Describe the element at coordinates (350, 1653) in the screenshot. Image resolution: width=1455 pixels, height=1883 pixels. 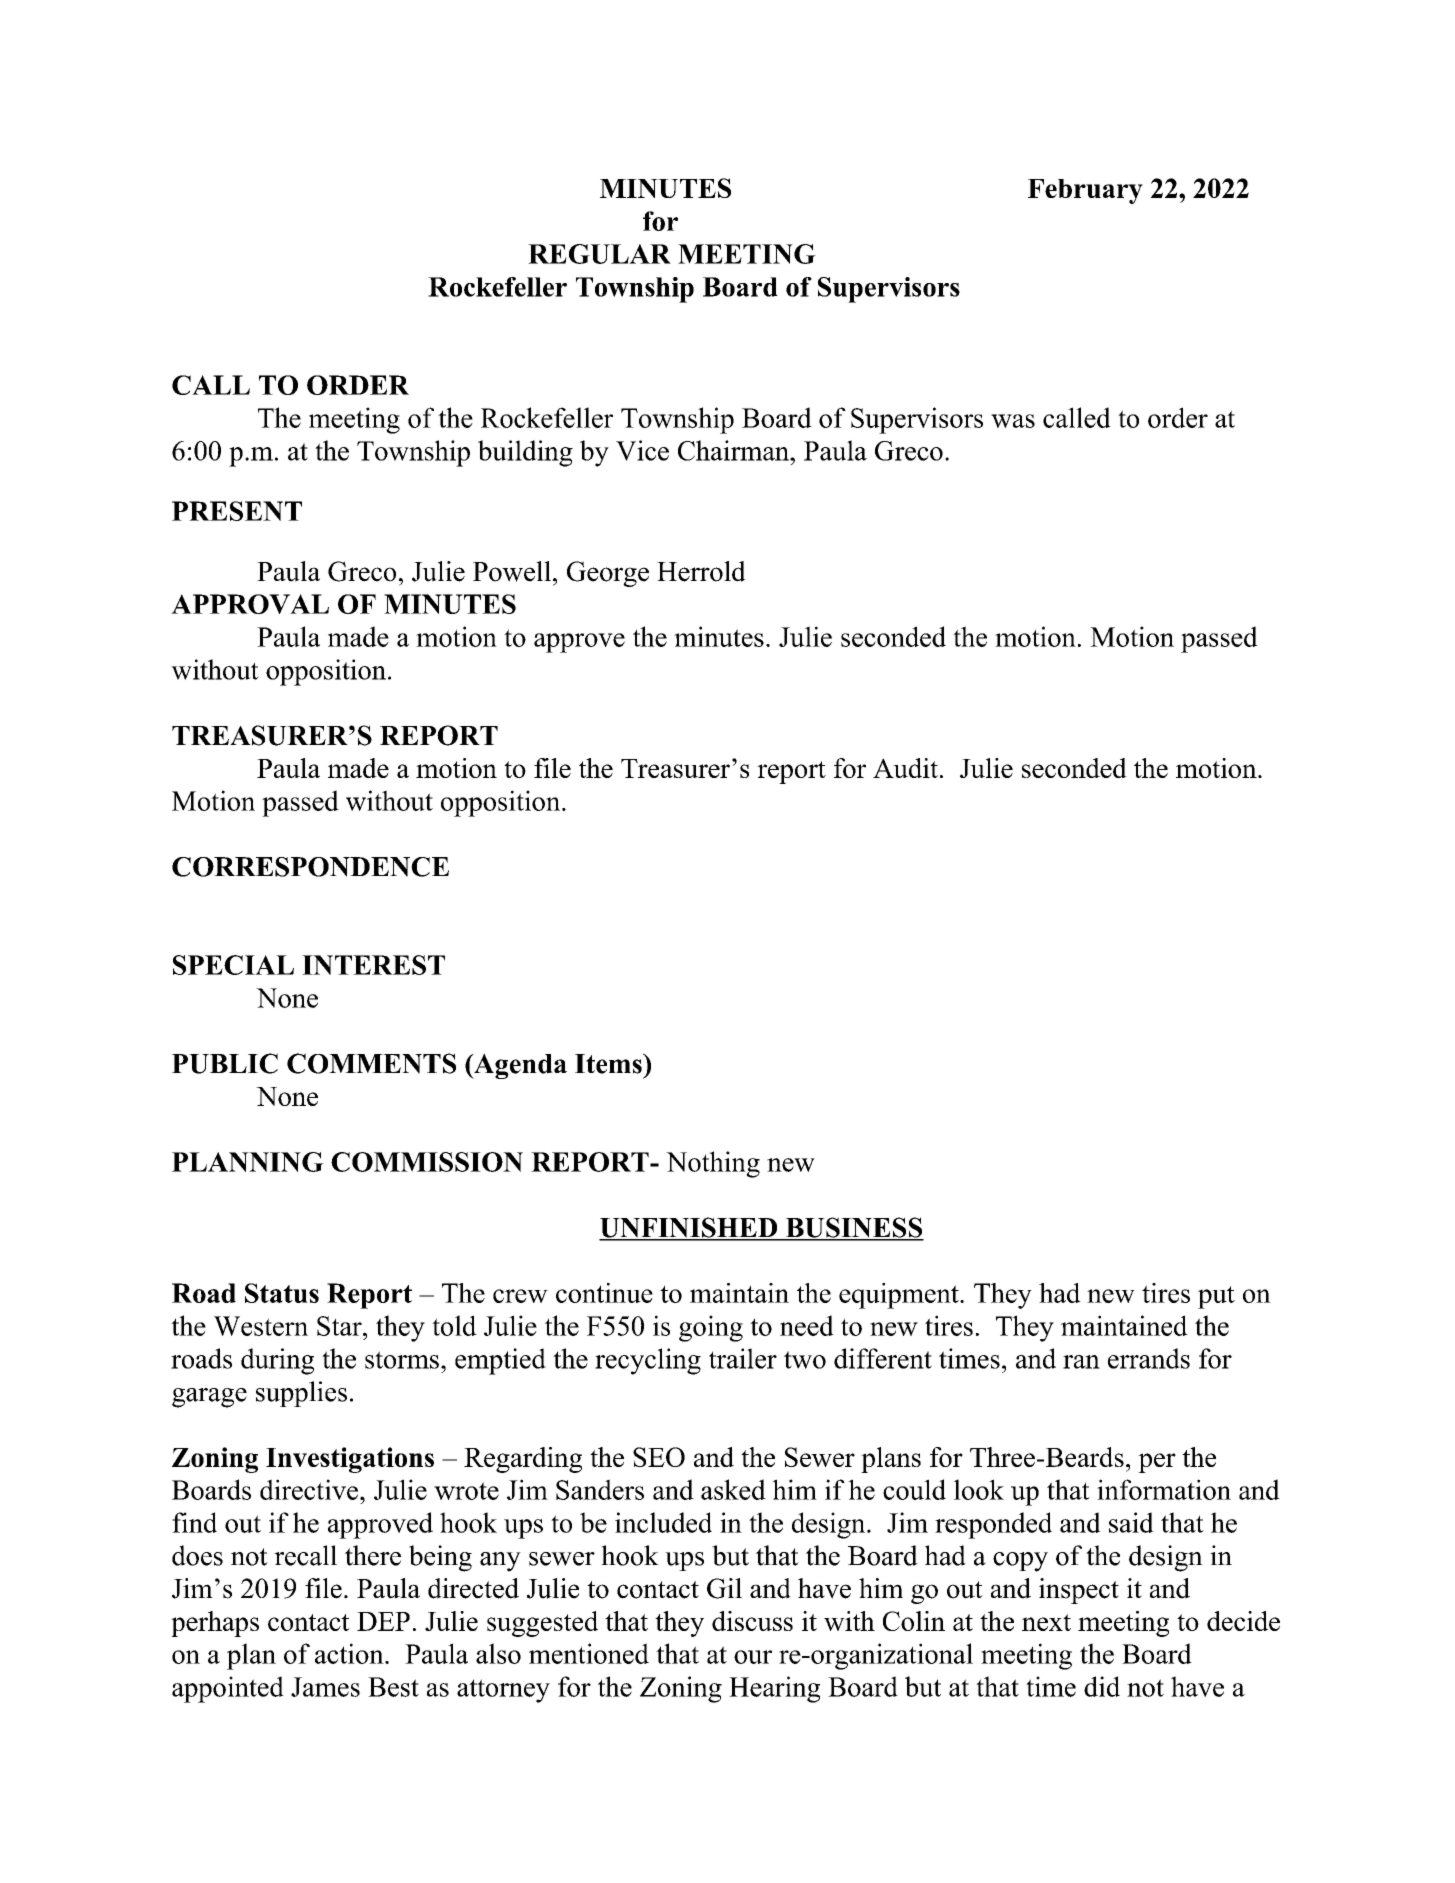
I see `action` at that location.
